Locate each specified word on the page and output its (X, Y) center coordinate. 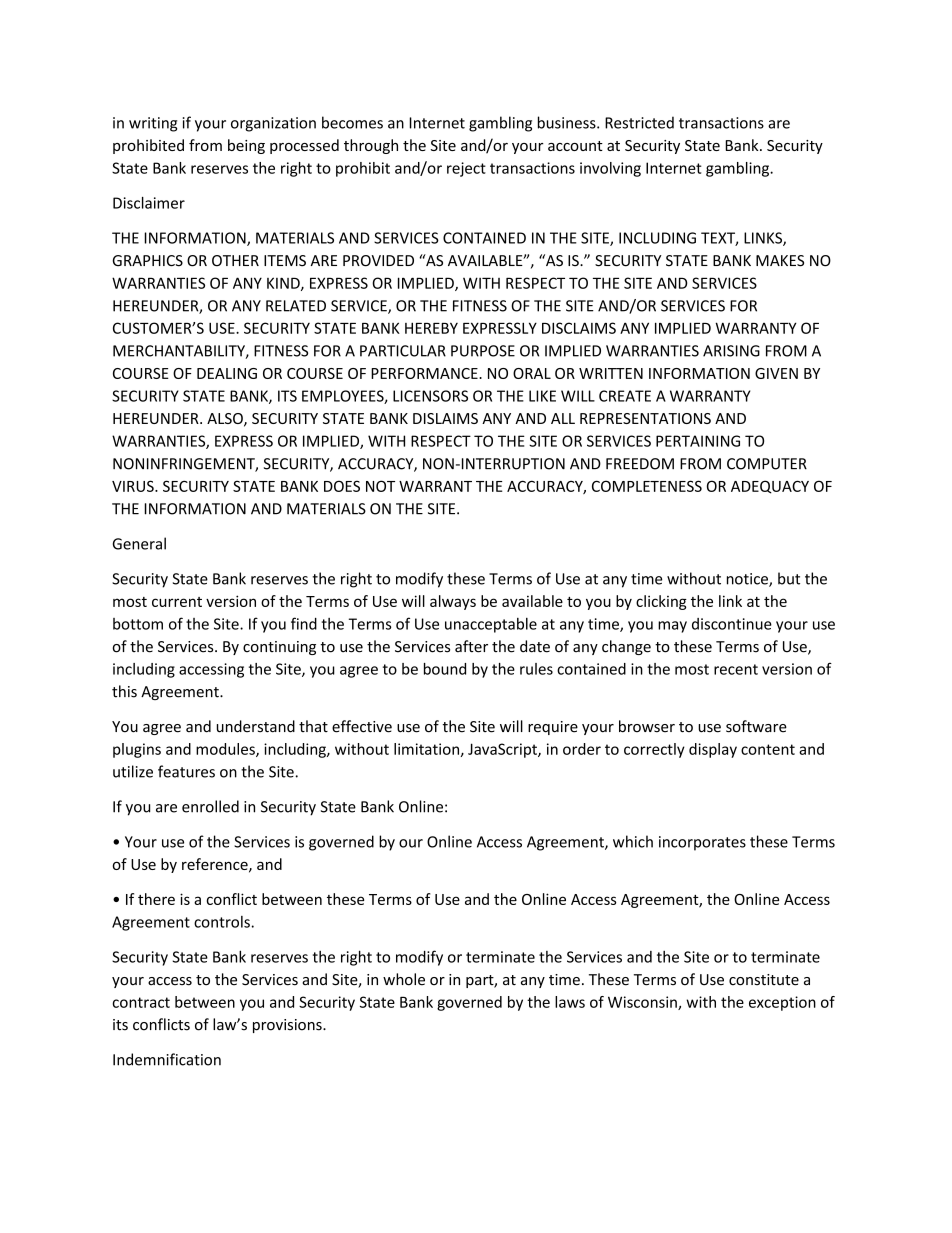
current (177, 602)
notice (748, 580)
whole (404, 979)
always (453, 602)
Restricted (639, 122)
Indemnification (167, 1059)
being (246, 146)
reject (466, 169)
